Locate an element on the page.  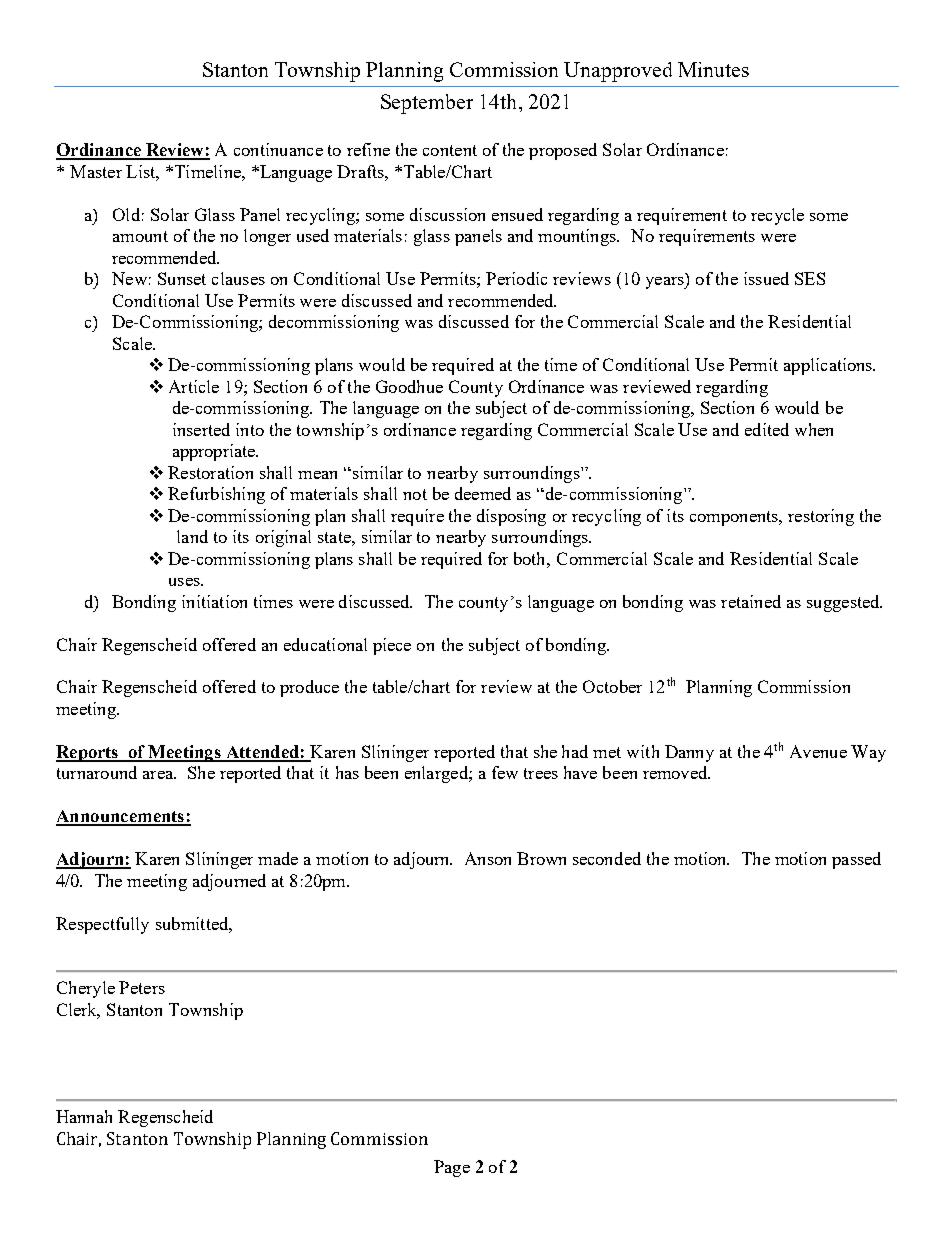
Periodic is located at coordinates (516, 278).
